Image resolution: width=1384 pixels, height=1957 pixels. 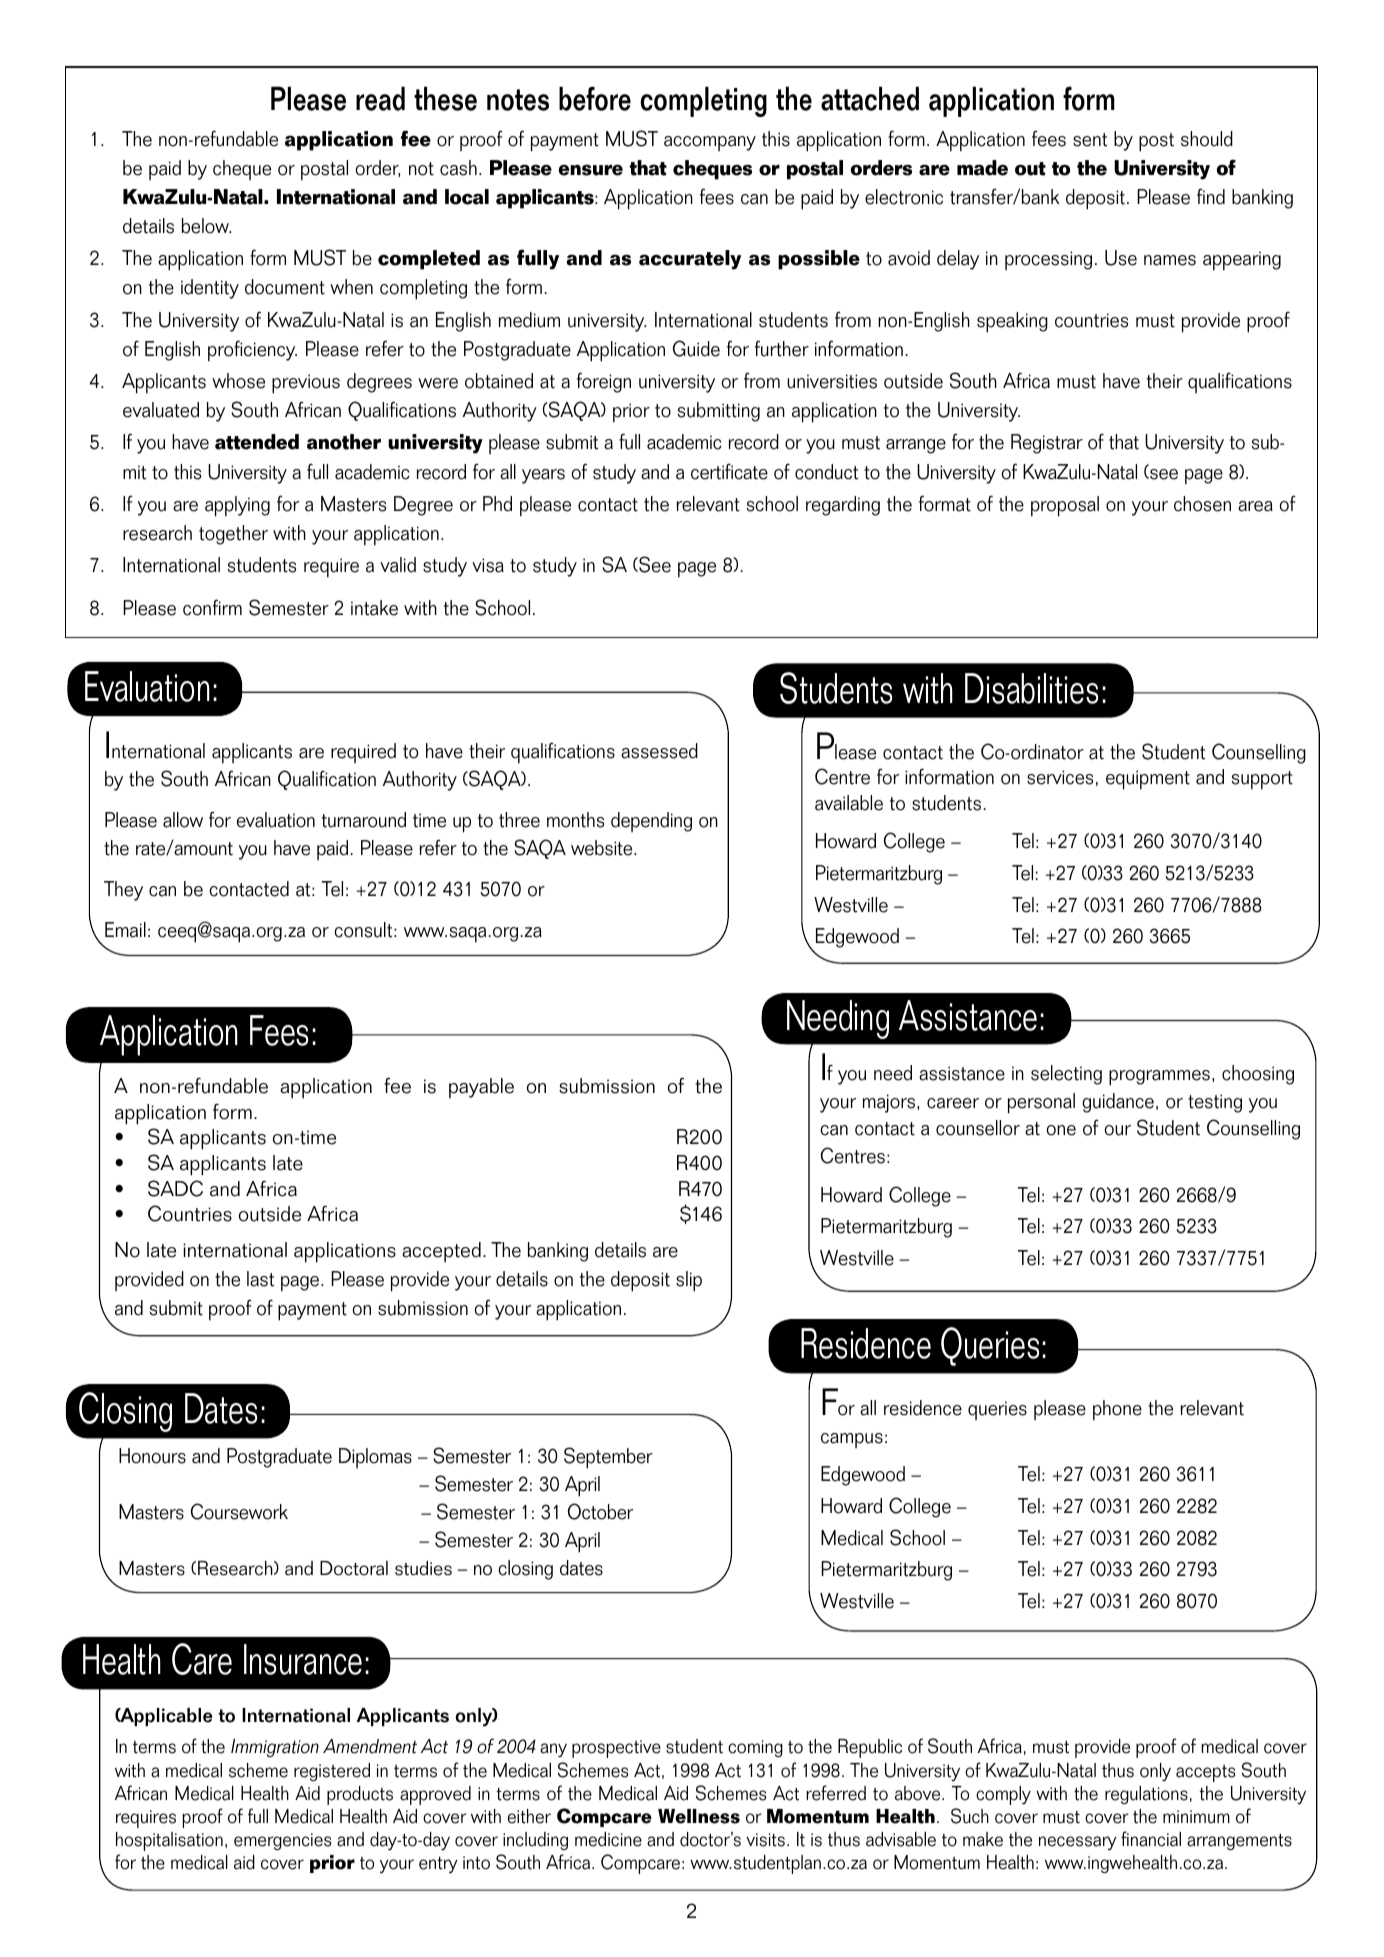 I want to click on below, so click(x=206, y=226).
